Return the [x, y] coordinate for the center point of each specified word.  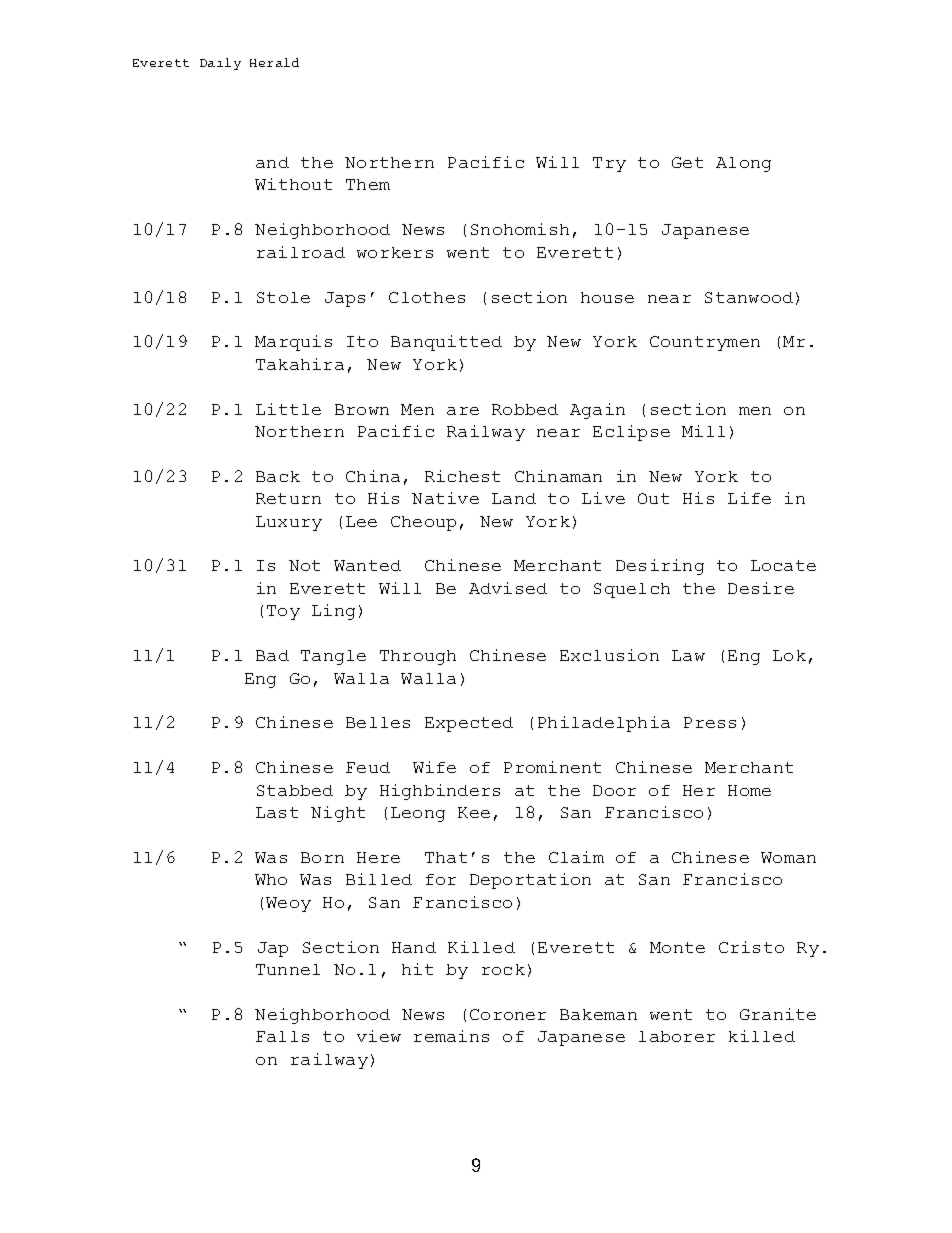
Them [368, 184]
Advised [508, 588]
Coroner [508, 1014]
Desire [761, 588]
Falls [282, 1036]
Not [304, 565]
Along [743, 164]
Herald [274, 62]
